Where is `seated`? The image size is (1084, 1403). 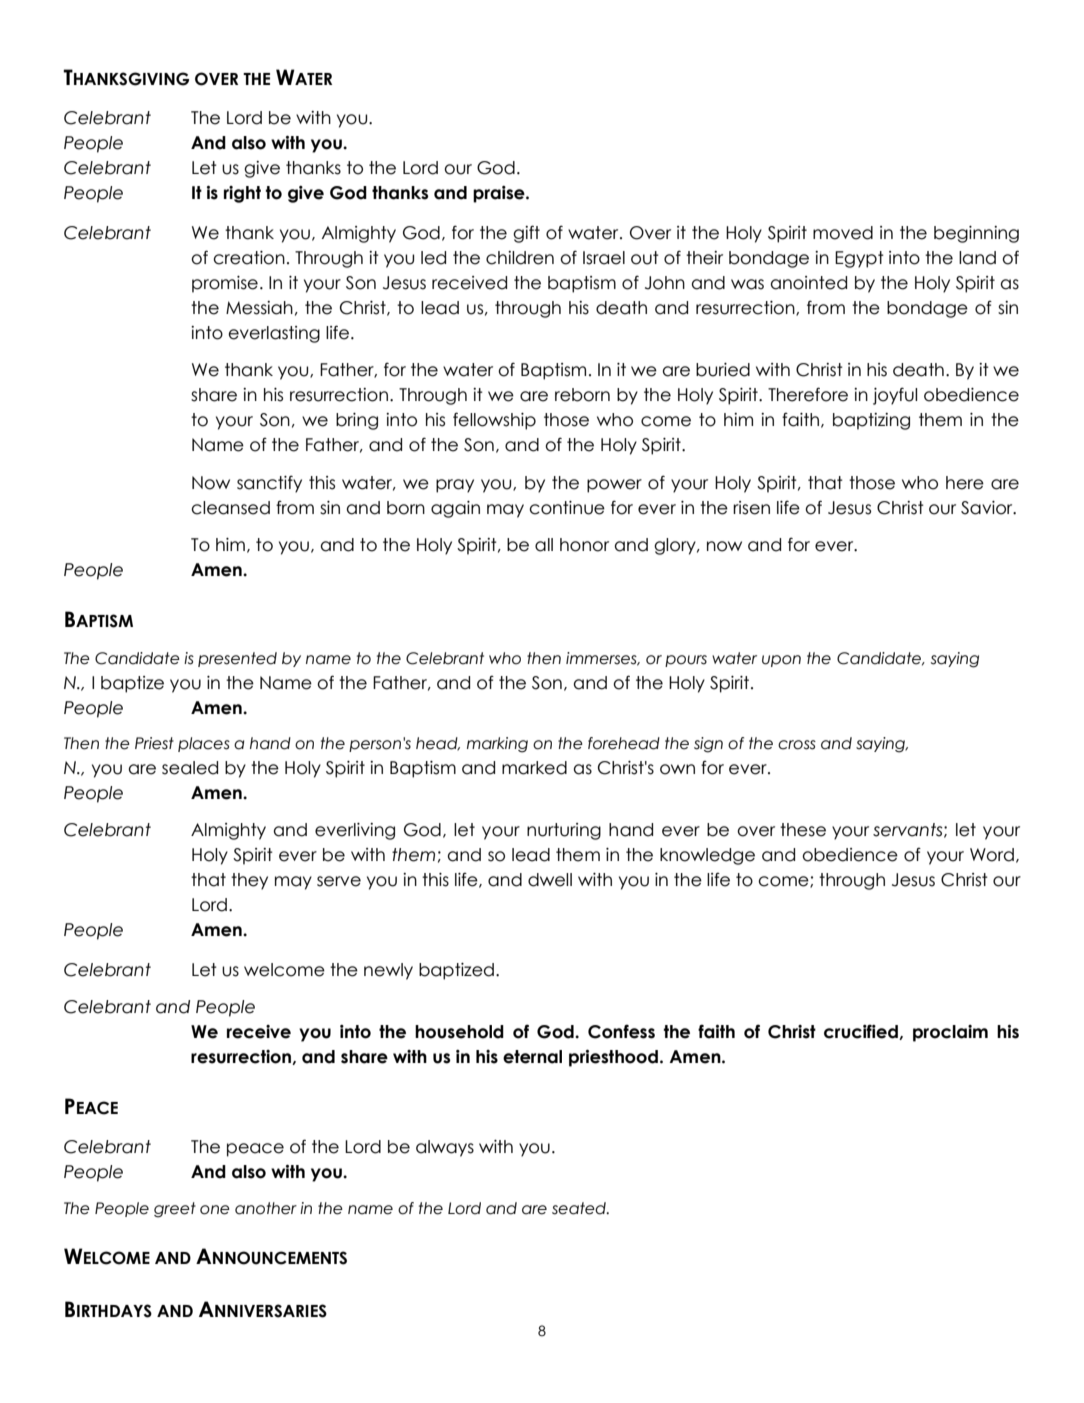 seated is located at coordinates (580, 1208).
